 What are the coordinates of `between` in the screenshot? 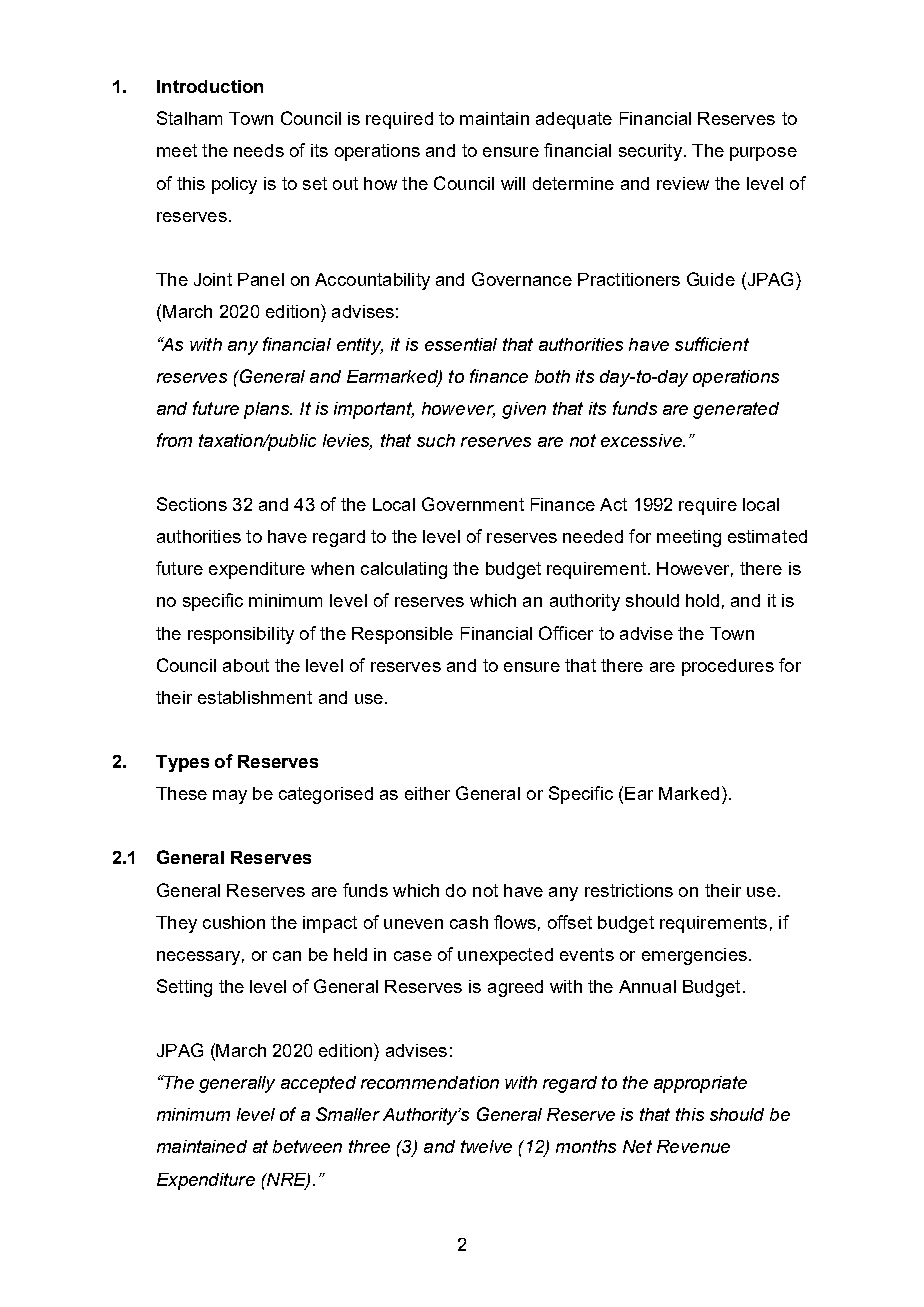 It's located at (307, 1146).
